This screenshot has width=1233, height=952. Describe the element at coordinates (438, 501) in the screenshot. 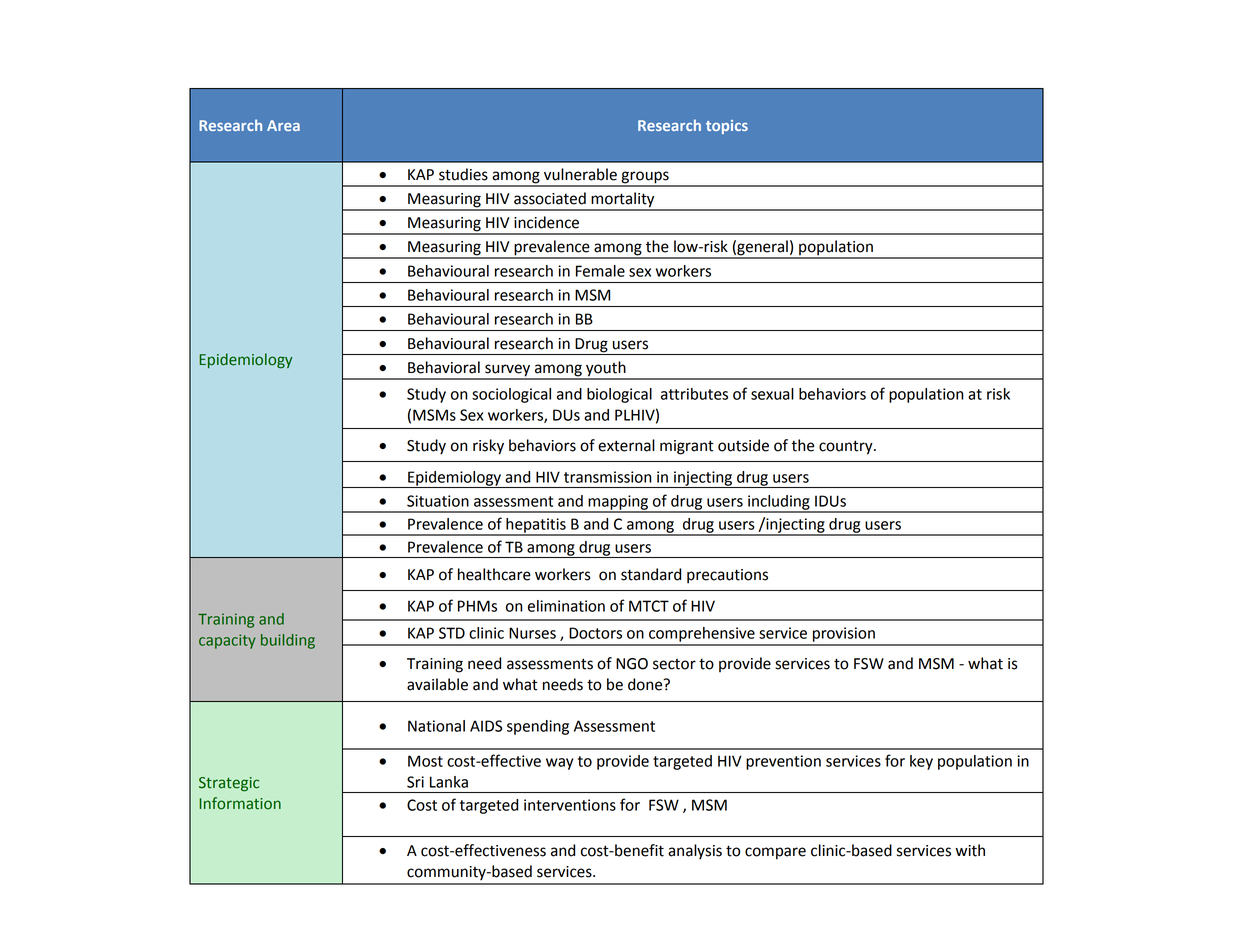

I see `Situation` at that location.
